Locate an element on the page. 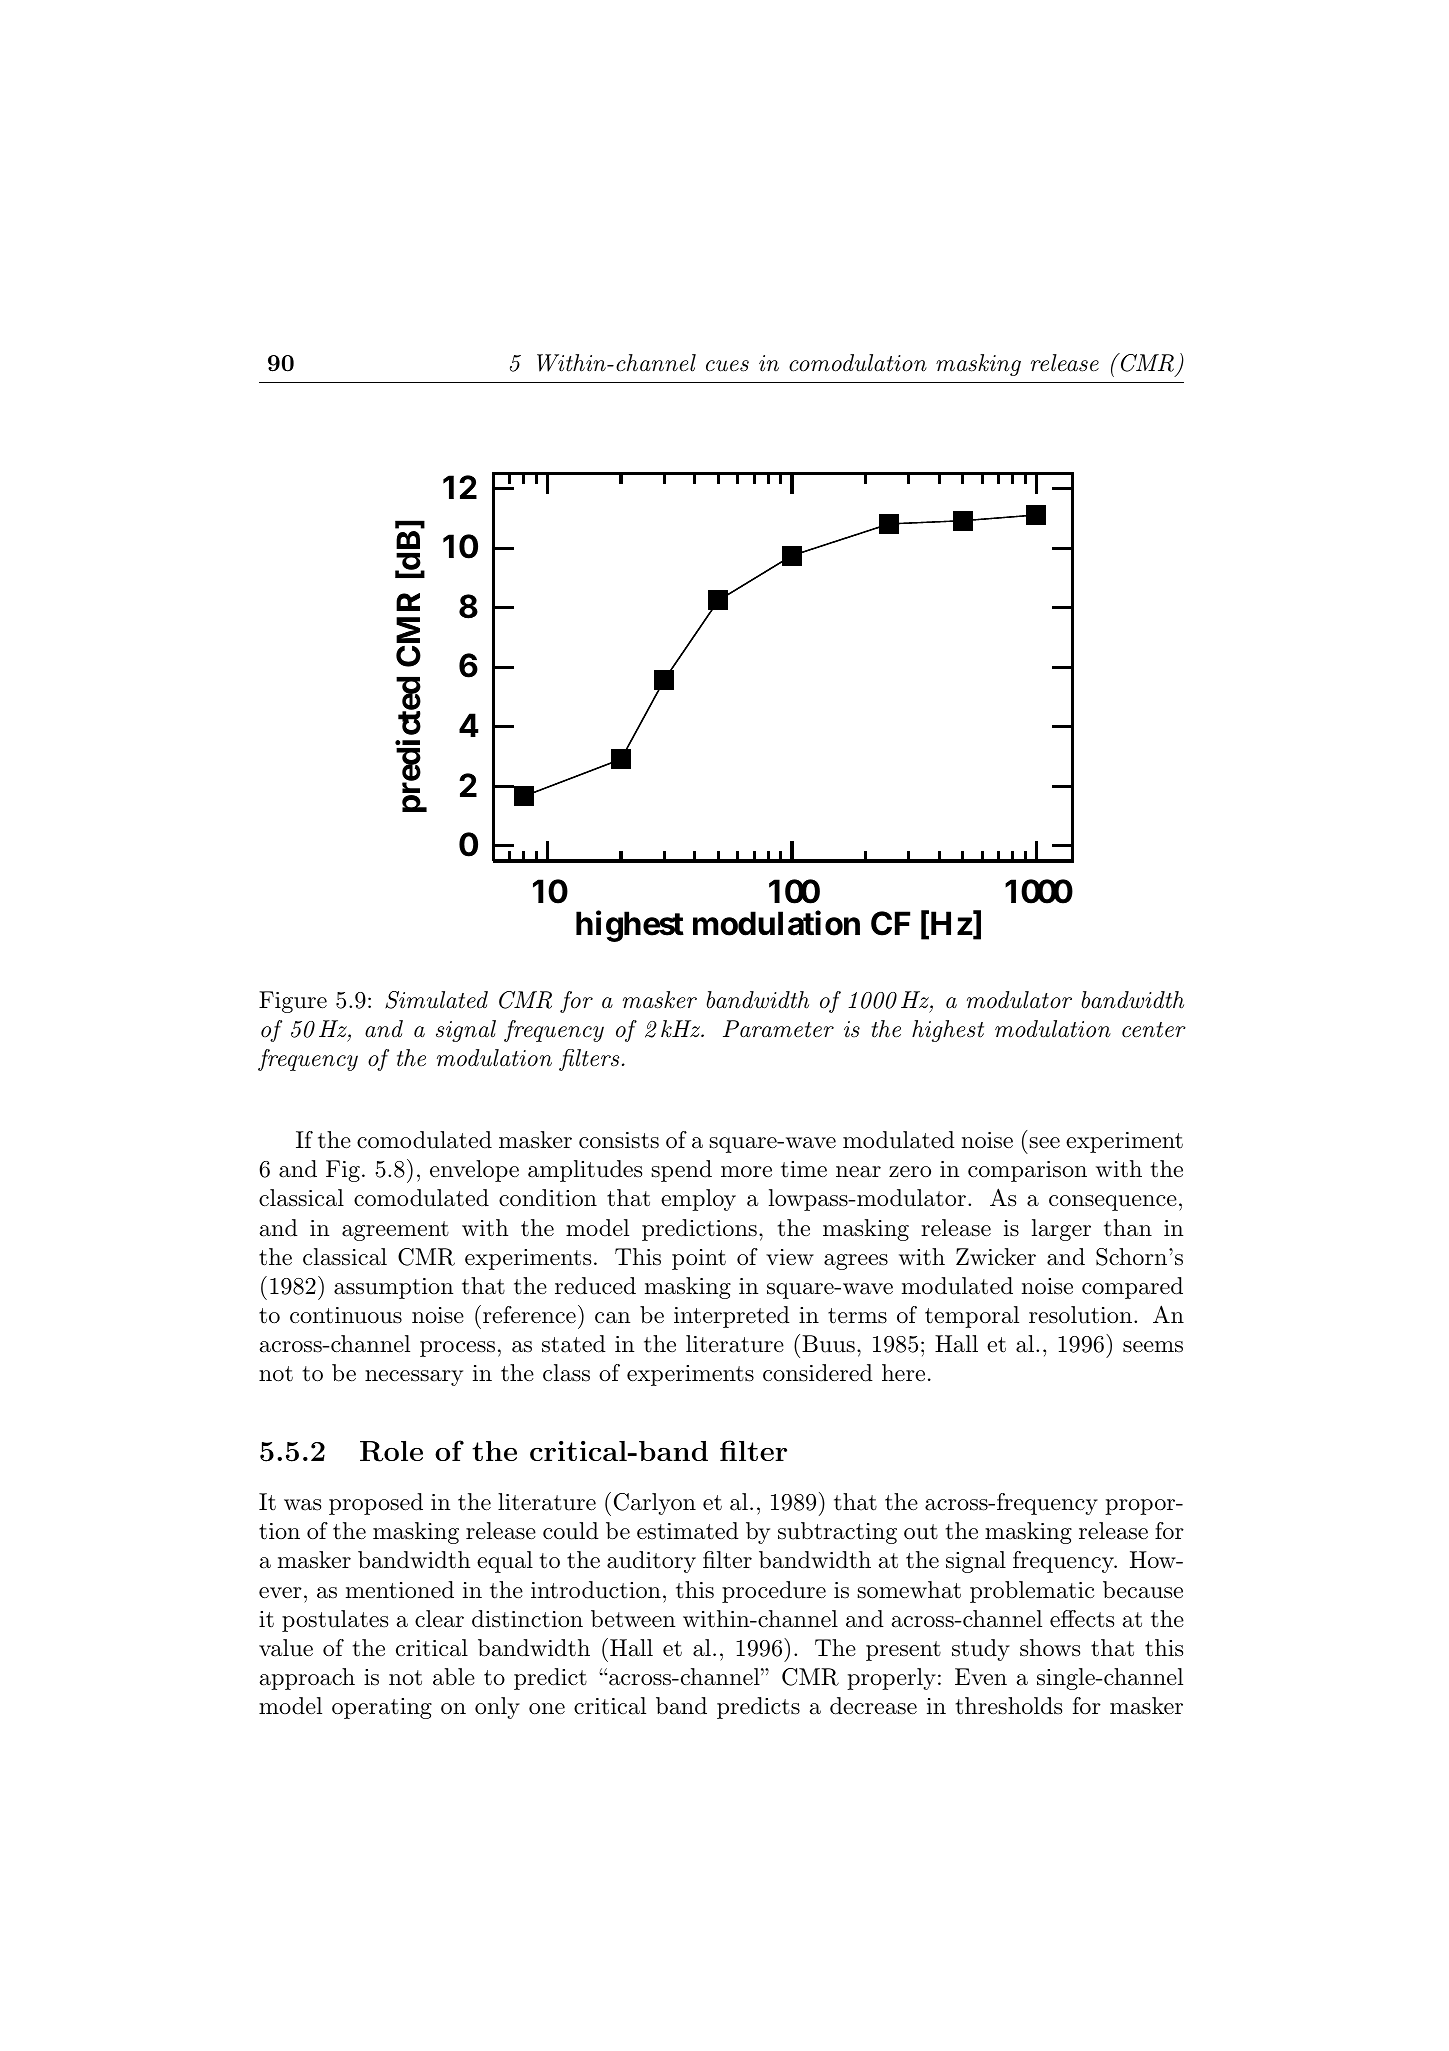 The width and height of the image is (1449, 2051). Parameter is located at coordinates (778, 1029).
